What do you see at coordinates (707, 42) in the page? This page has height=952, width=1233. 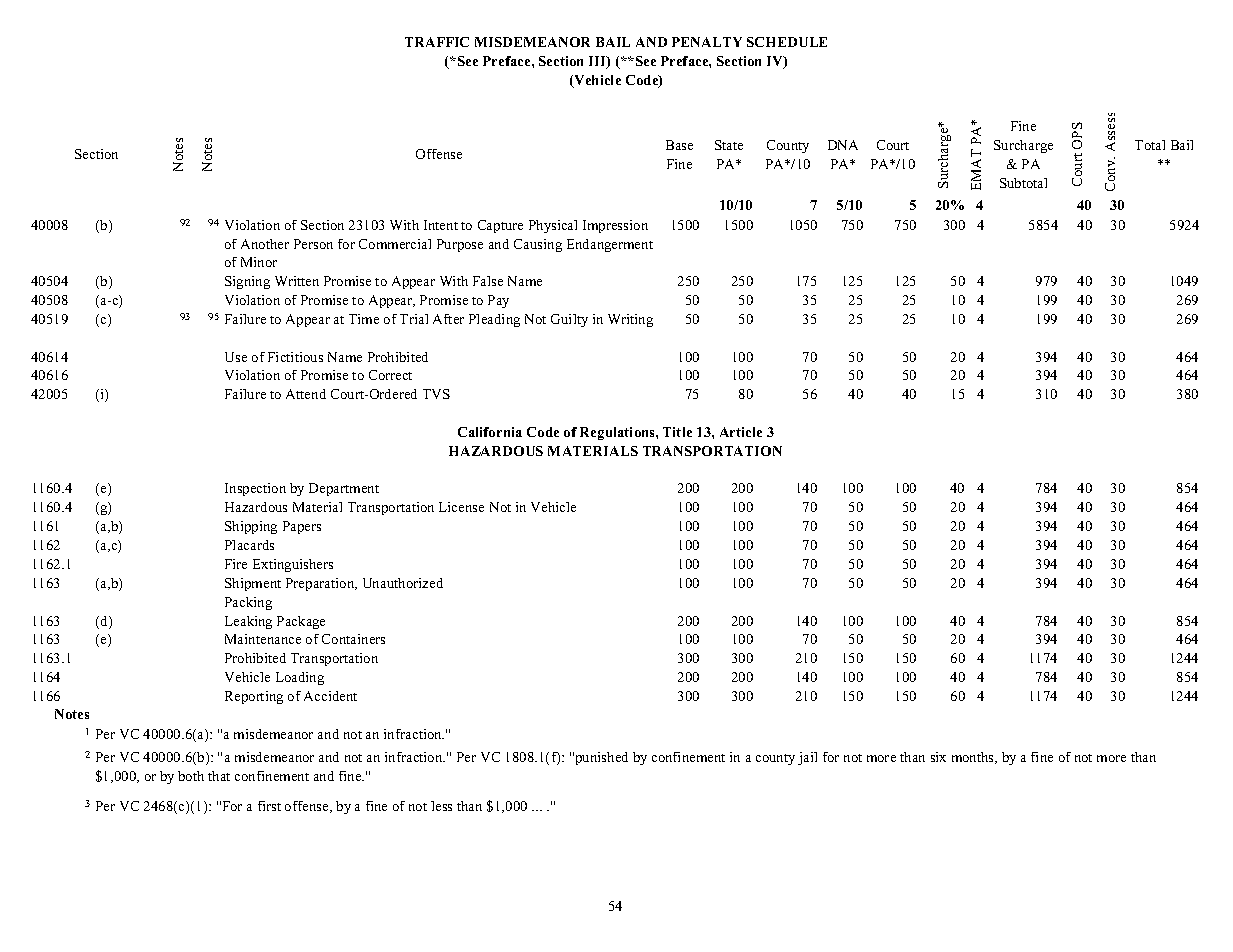 I see `PENALTY` at bounding box center [707, 42].
